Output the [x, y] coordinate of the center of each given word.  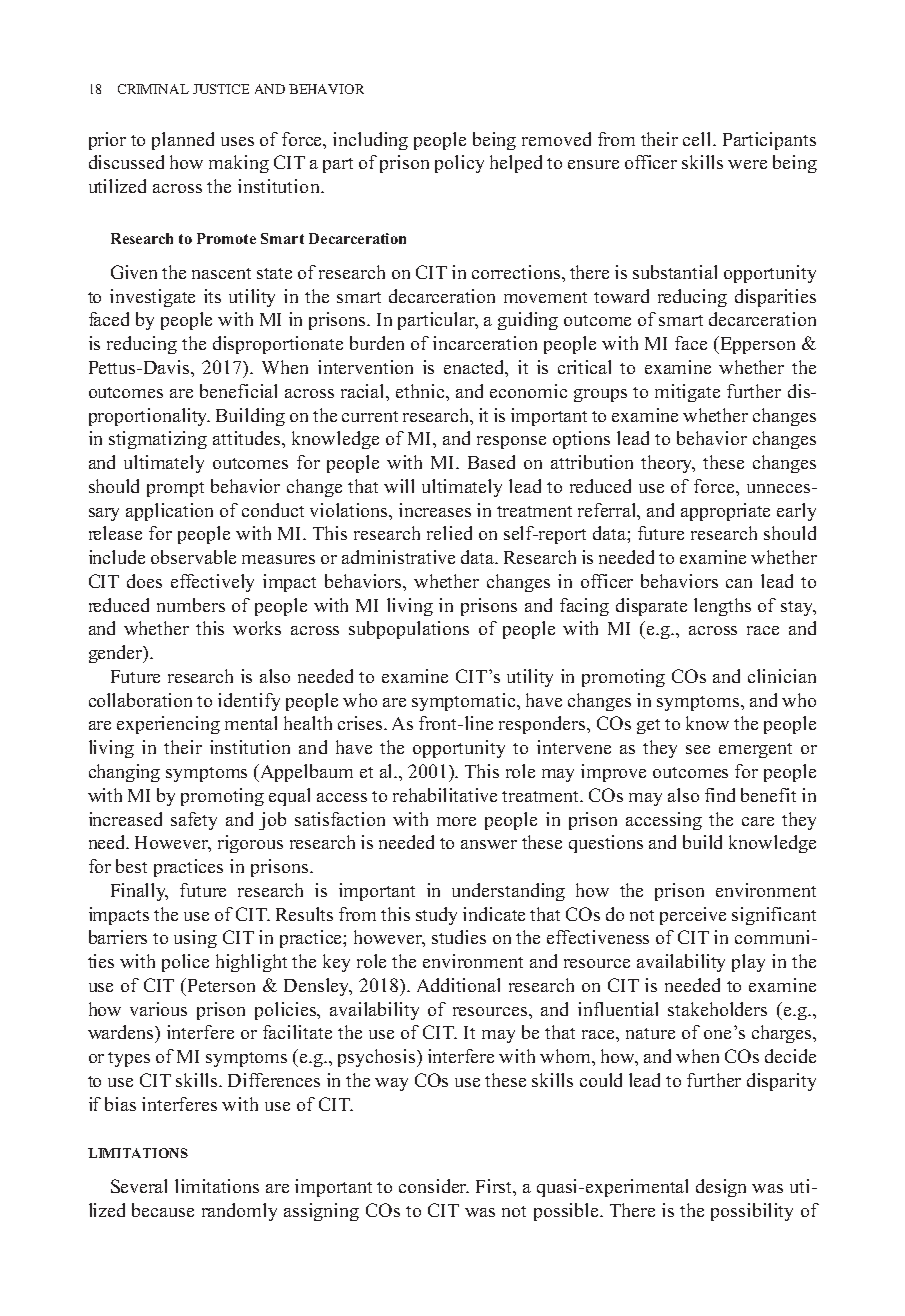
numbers [191, 605]
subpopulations [409, 630]
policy [459, 164]
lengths [722, 607]
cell [698, 139]
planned [183, 141]
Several [139, 1186]
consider [434, 1186]
